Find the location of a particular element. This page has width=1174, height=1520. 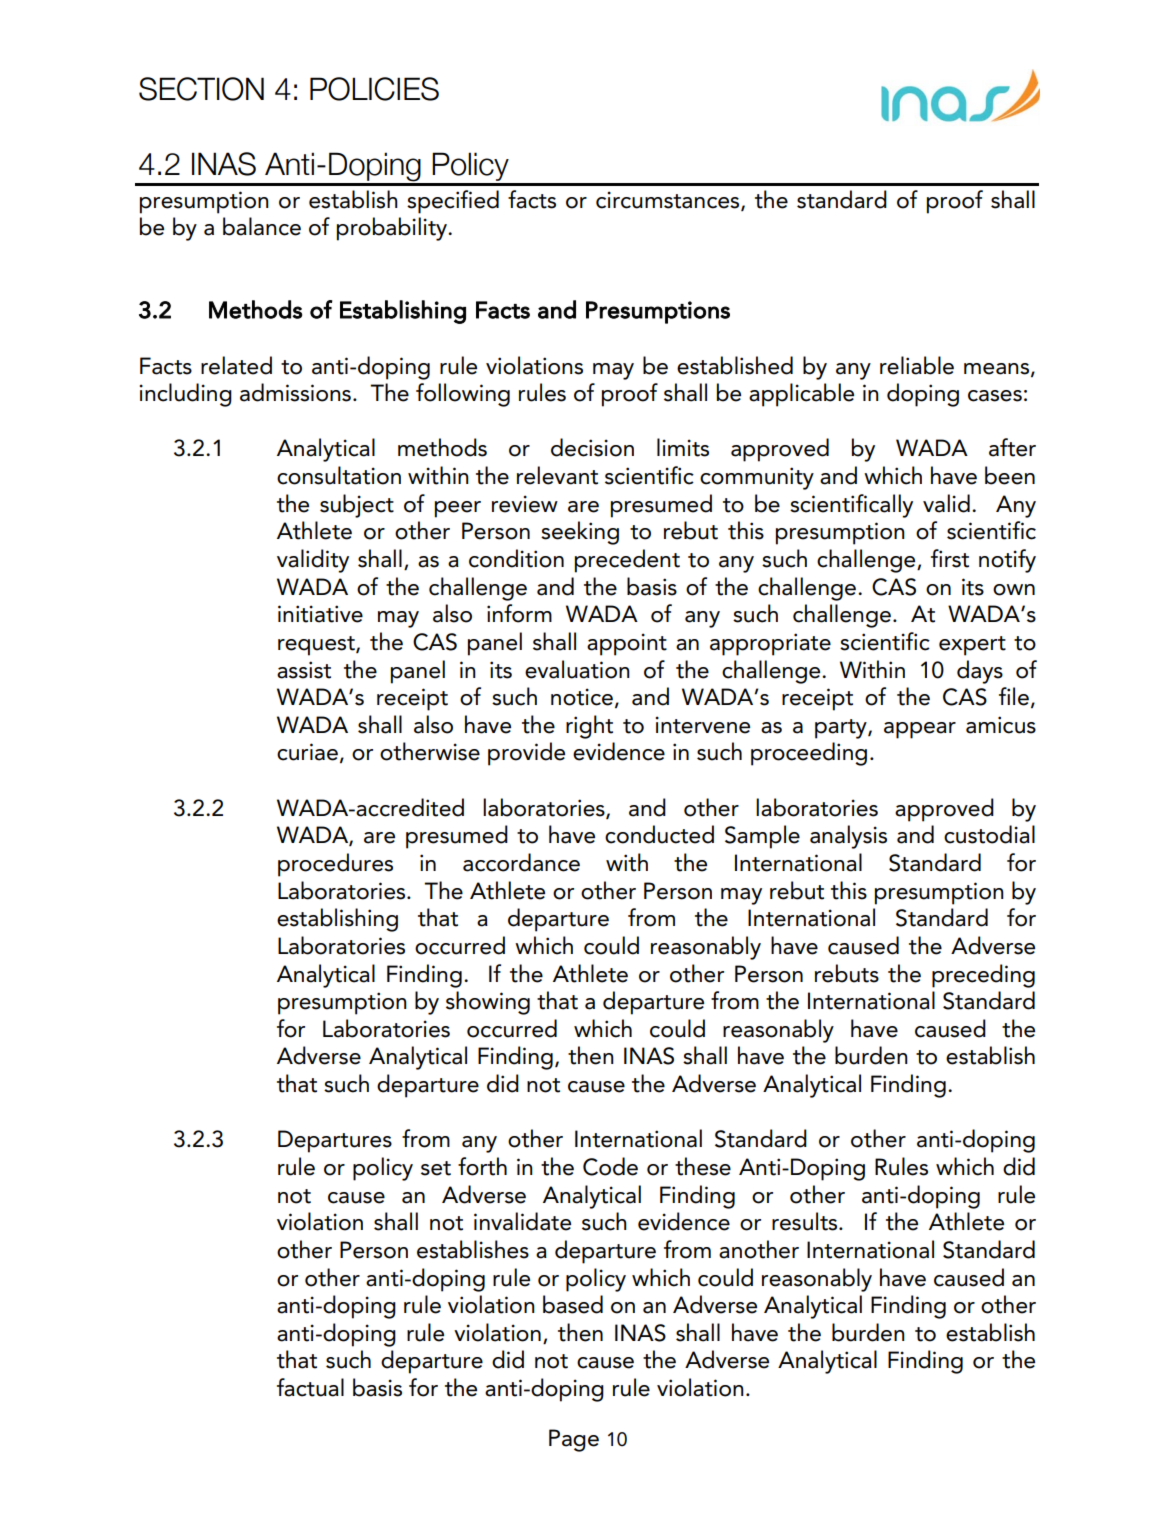

SECTION is located at coordinates (201, 89).
